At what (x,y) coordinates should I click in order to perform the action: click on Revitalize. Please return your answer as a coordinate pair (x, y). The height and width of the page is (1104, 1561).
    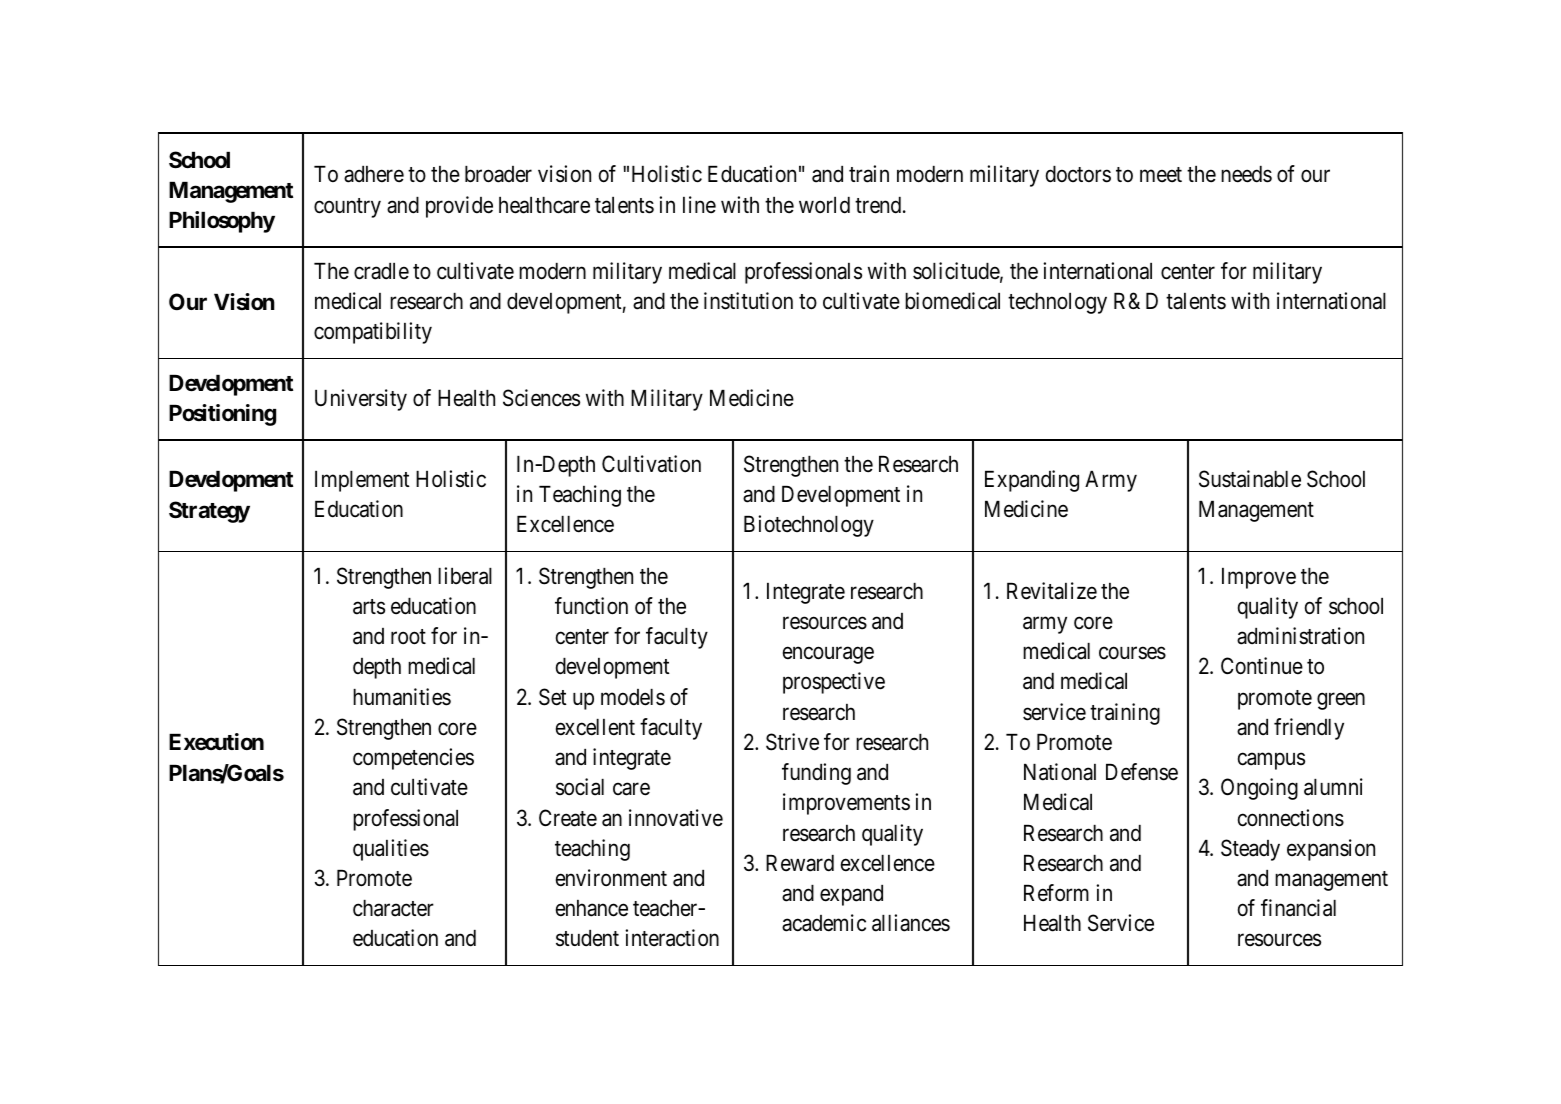
    Looking at the image, I should click on (1052, 591).
